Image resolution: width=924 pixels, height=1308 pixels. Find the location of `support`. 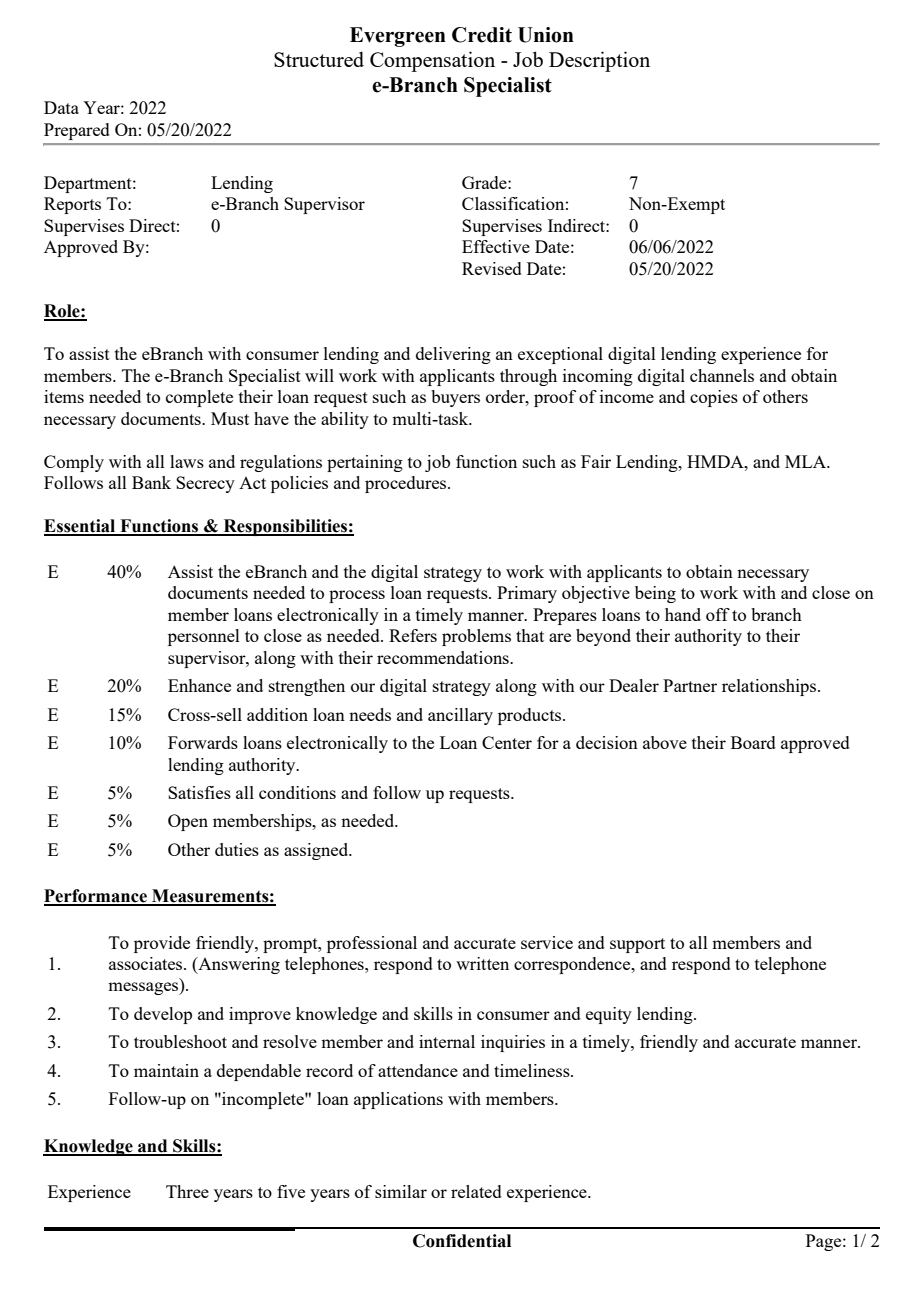

support is located at coordinates (637, 945).
